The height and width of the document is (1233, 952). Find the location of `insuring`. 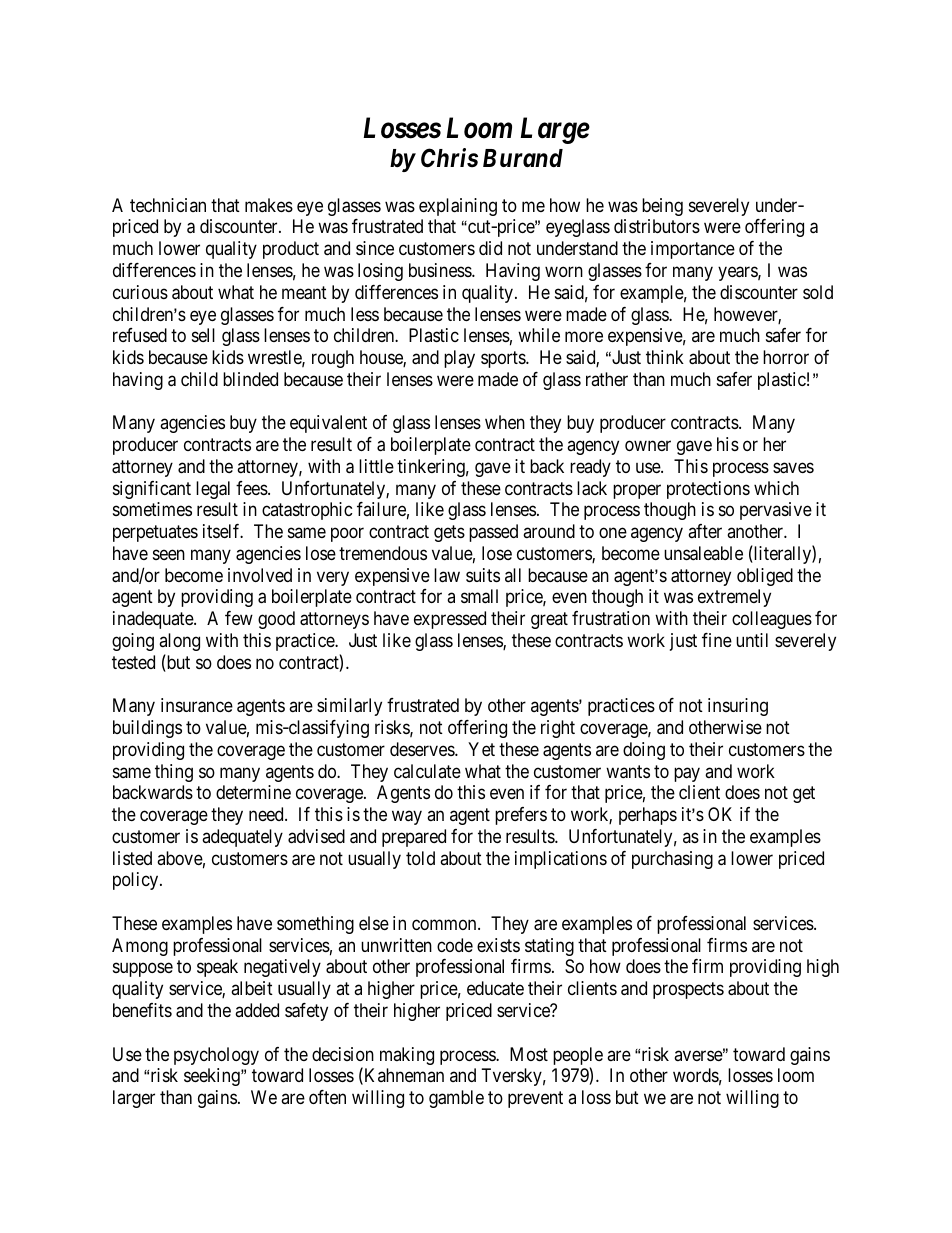

insuring is located at coordinates (738, 707).
